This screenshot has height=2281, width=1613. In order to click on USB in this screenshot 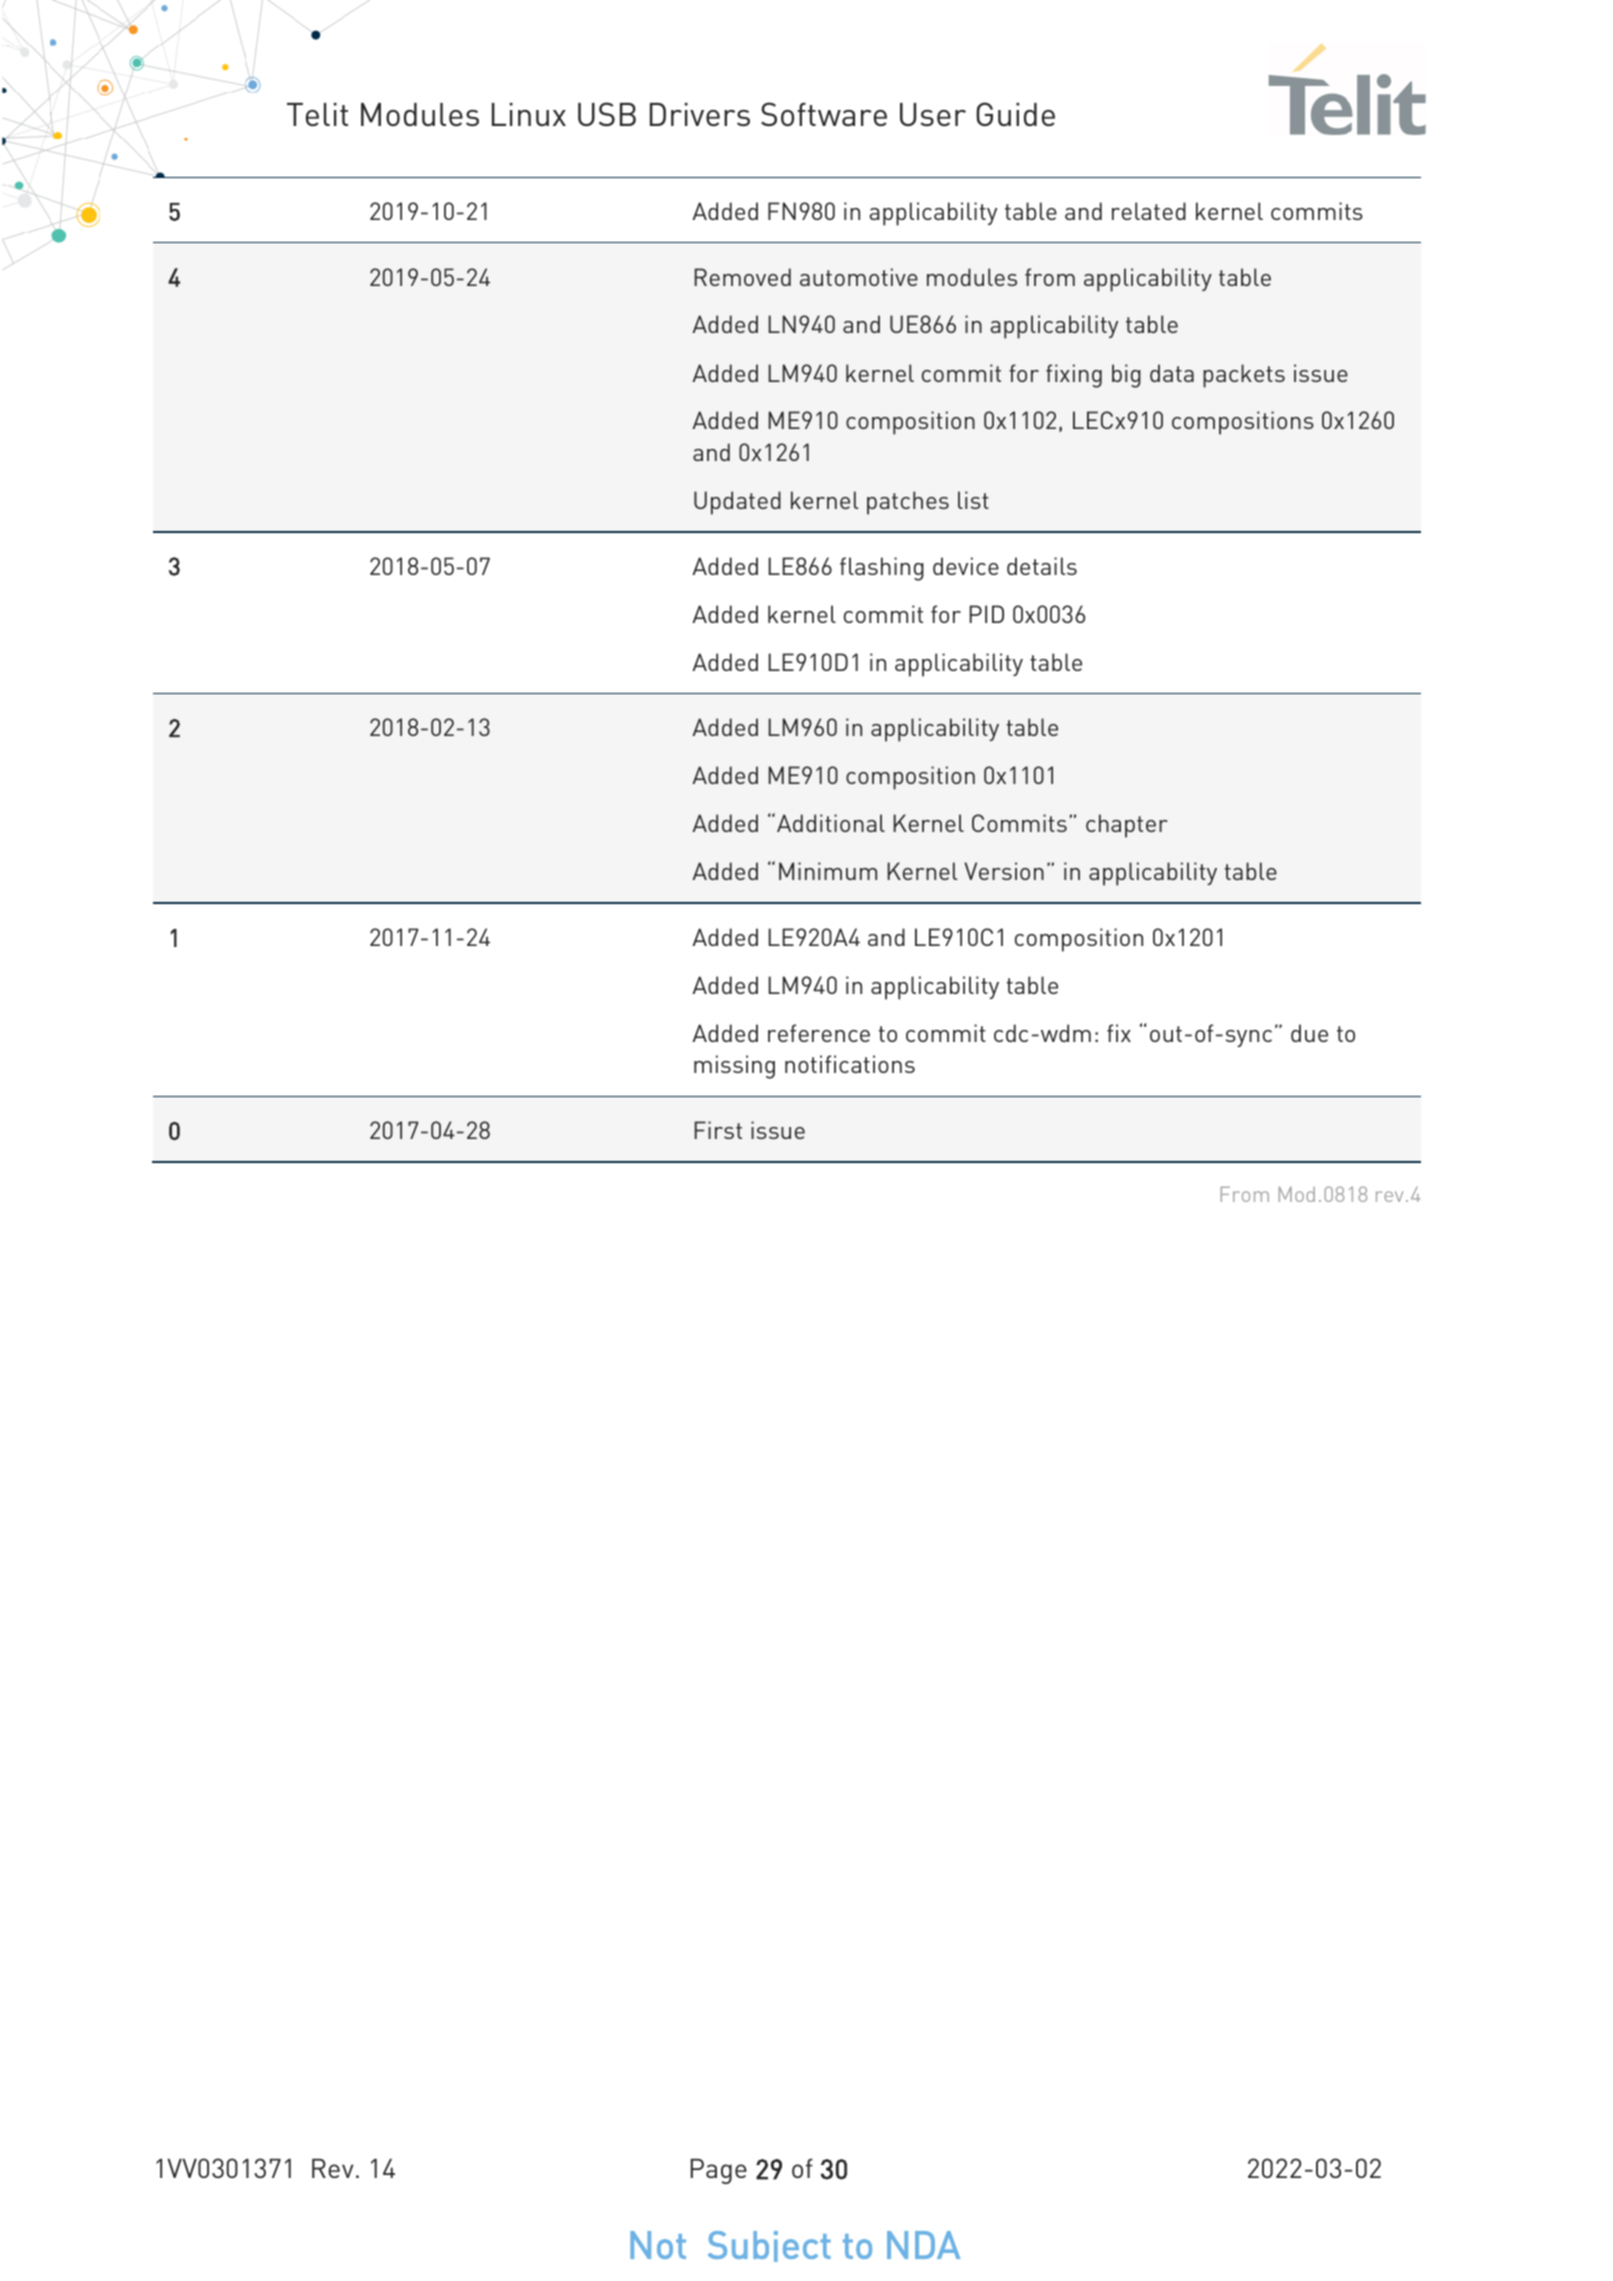, I will do `click(607, 114)`.
